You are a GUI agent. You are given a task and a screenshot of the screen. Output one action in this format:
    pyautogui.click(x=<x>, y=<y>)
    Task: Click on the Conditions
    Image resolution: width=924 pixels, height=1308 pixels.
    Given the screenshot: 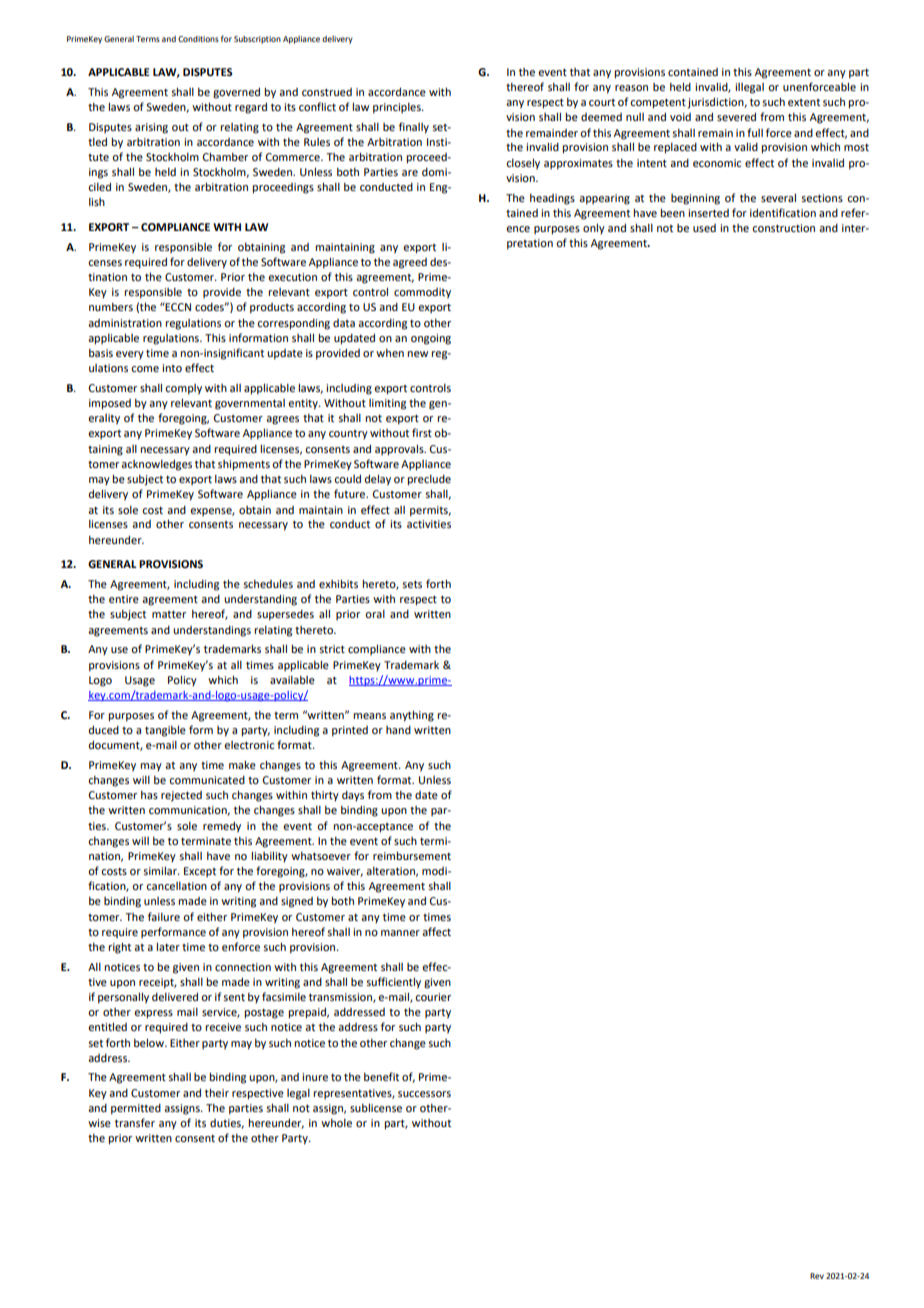 What is the action you would take?
    pyautogui.click(x=198, y=39)
